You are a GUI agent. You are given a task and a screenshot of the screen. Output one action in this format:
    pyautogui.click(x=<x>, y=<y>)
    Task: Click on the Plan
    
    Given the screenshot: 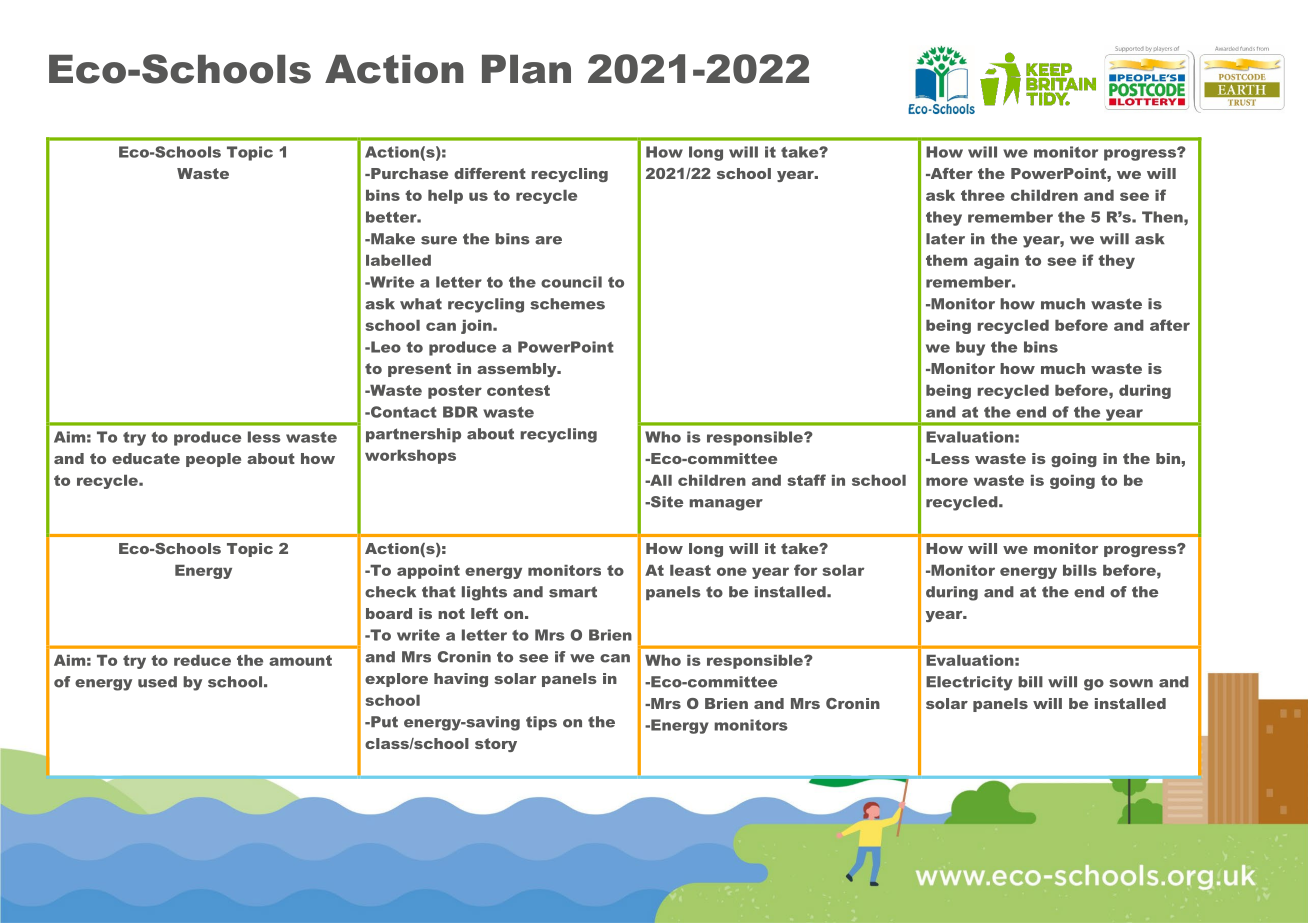 What is the action you would take?
    pyautogui.click(x=526, y=69)
